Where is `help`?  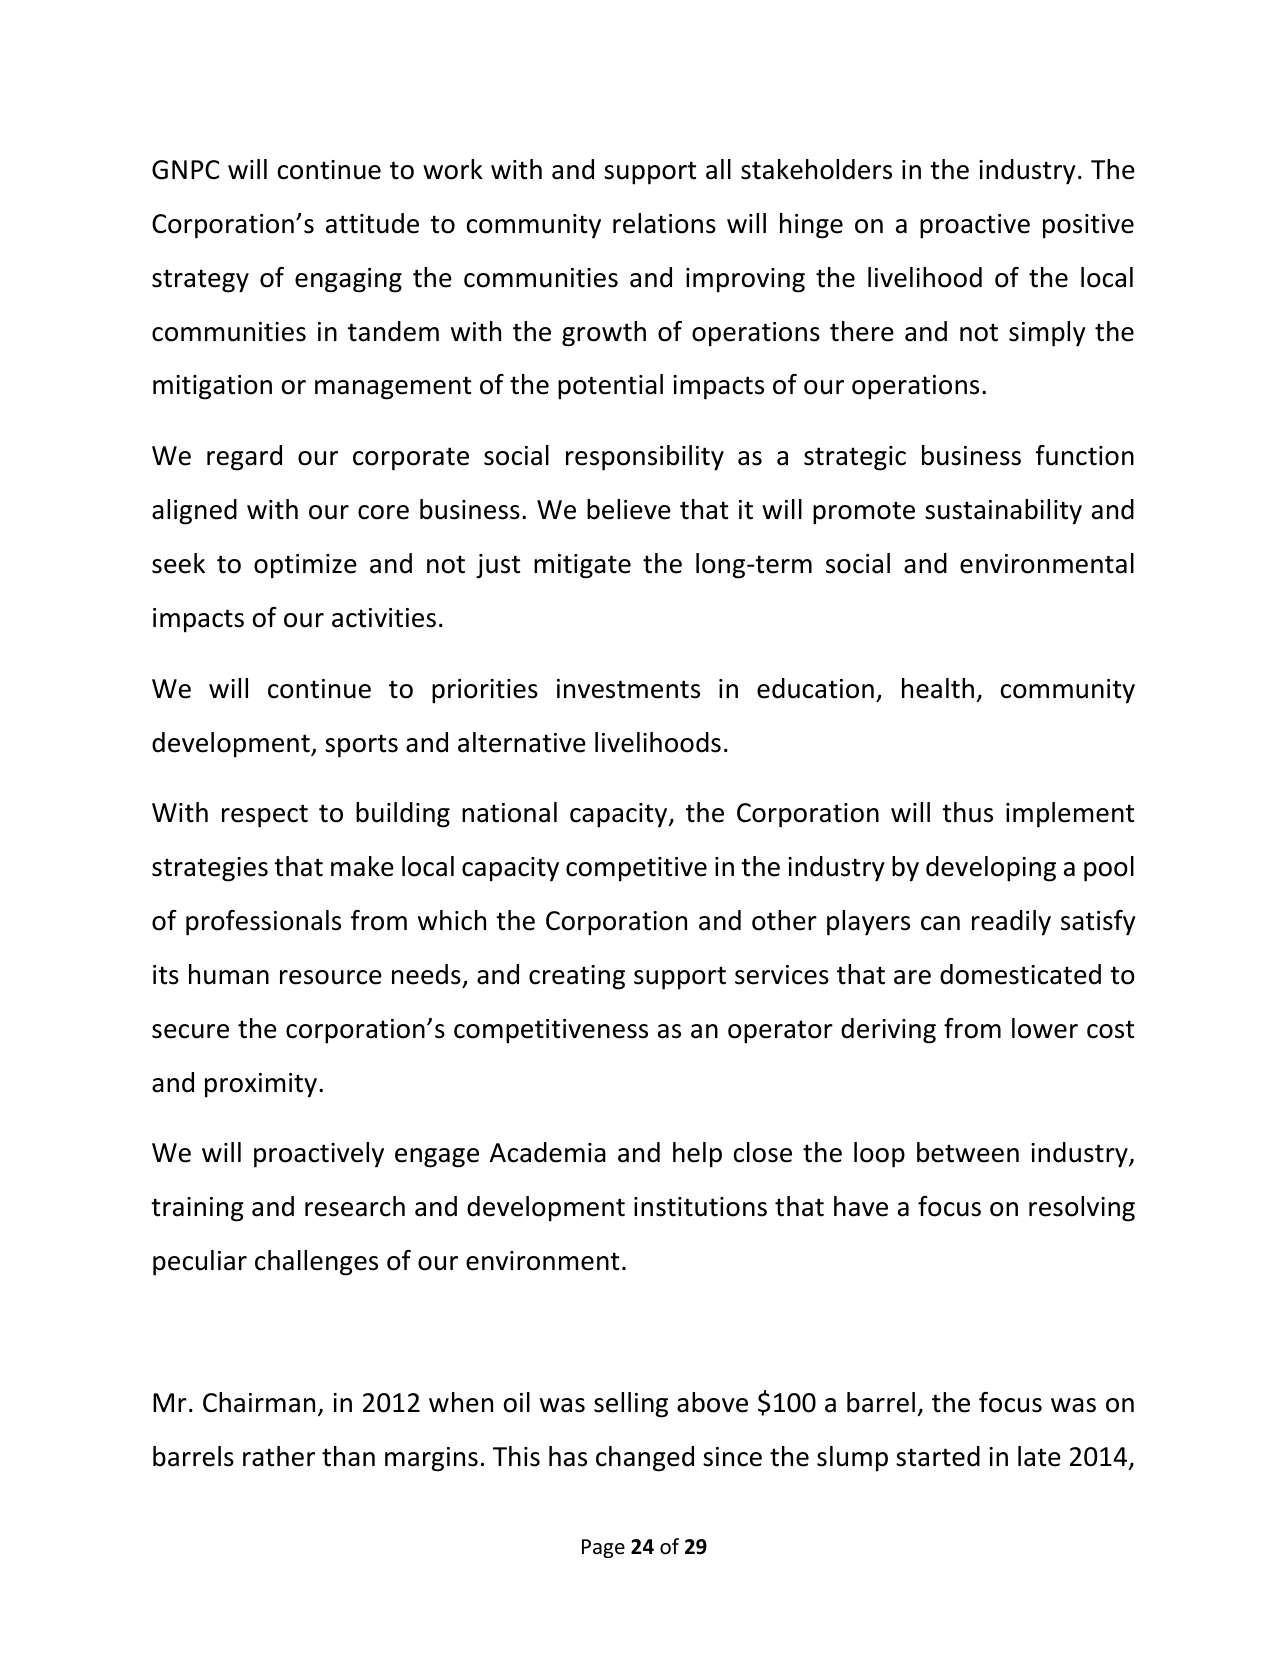 help is located at coordinates (697, 1155).
